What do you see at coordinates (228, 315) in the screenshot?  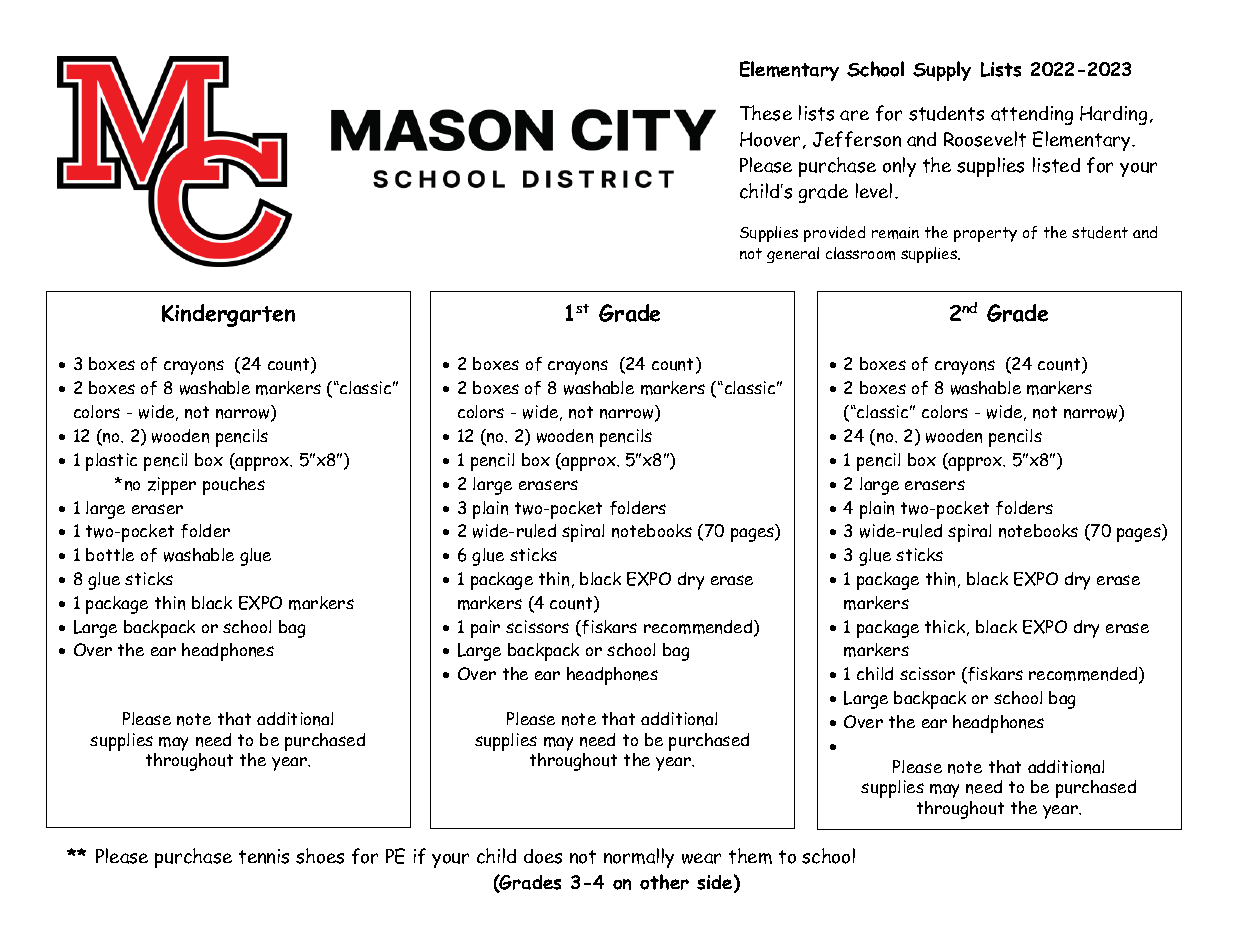 I see `Kindergarten` at bounding box center [228, 315].
